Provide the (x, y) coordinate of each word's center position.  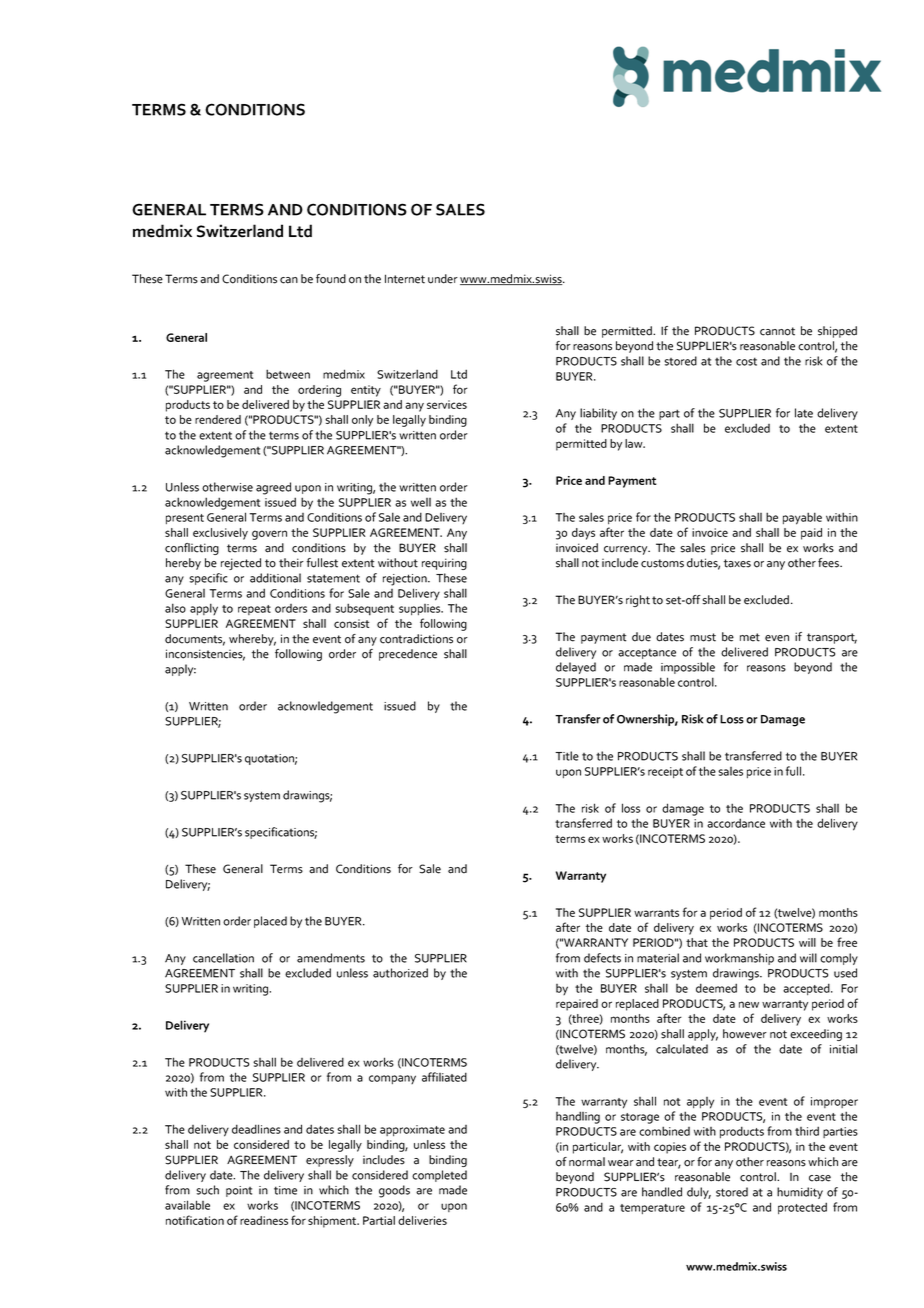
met (750, 637)
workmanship (739, 959)
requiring (444, 564)
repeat (254, 610)
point (239, 1191)
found (331, 279)
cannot (777, 331)
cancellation (223, 958)
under (443, 279)
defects (602, 958)
